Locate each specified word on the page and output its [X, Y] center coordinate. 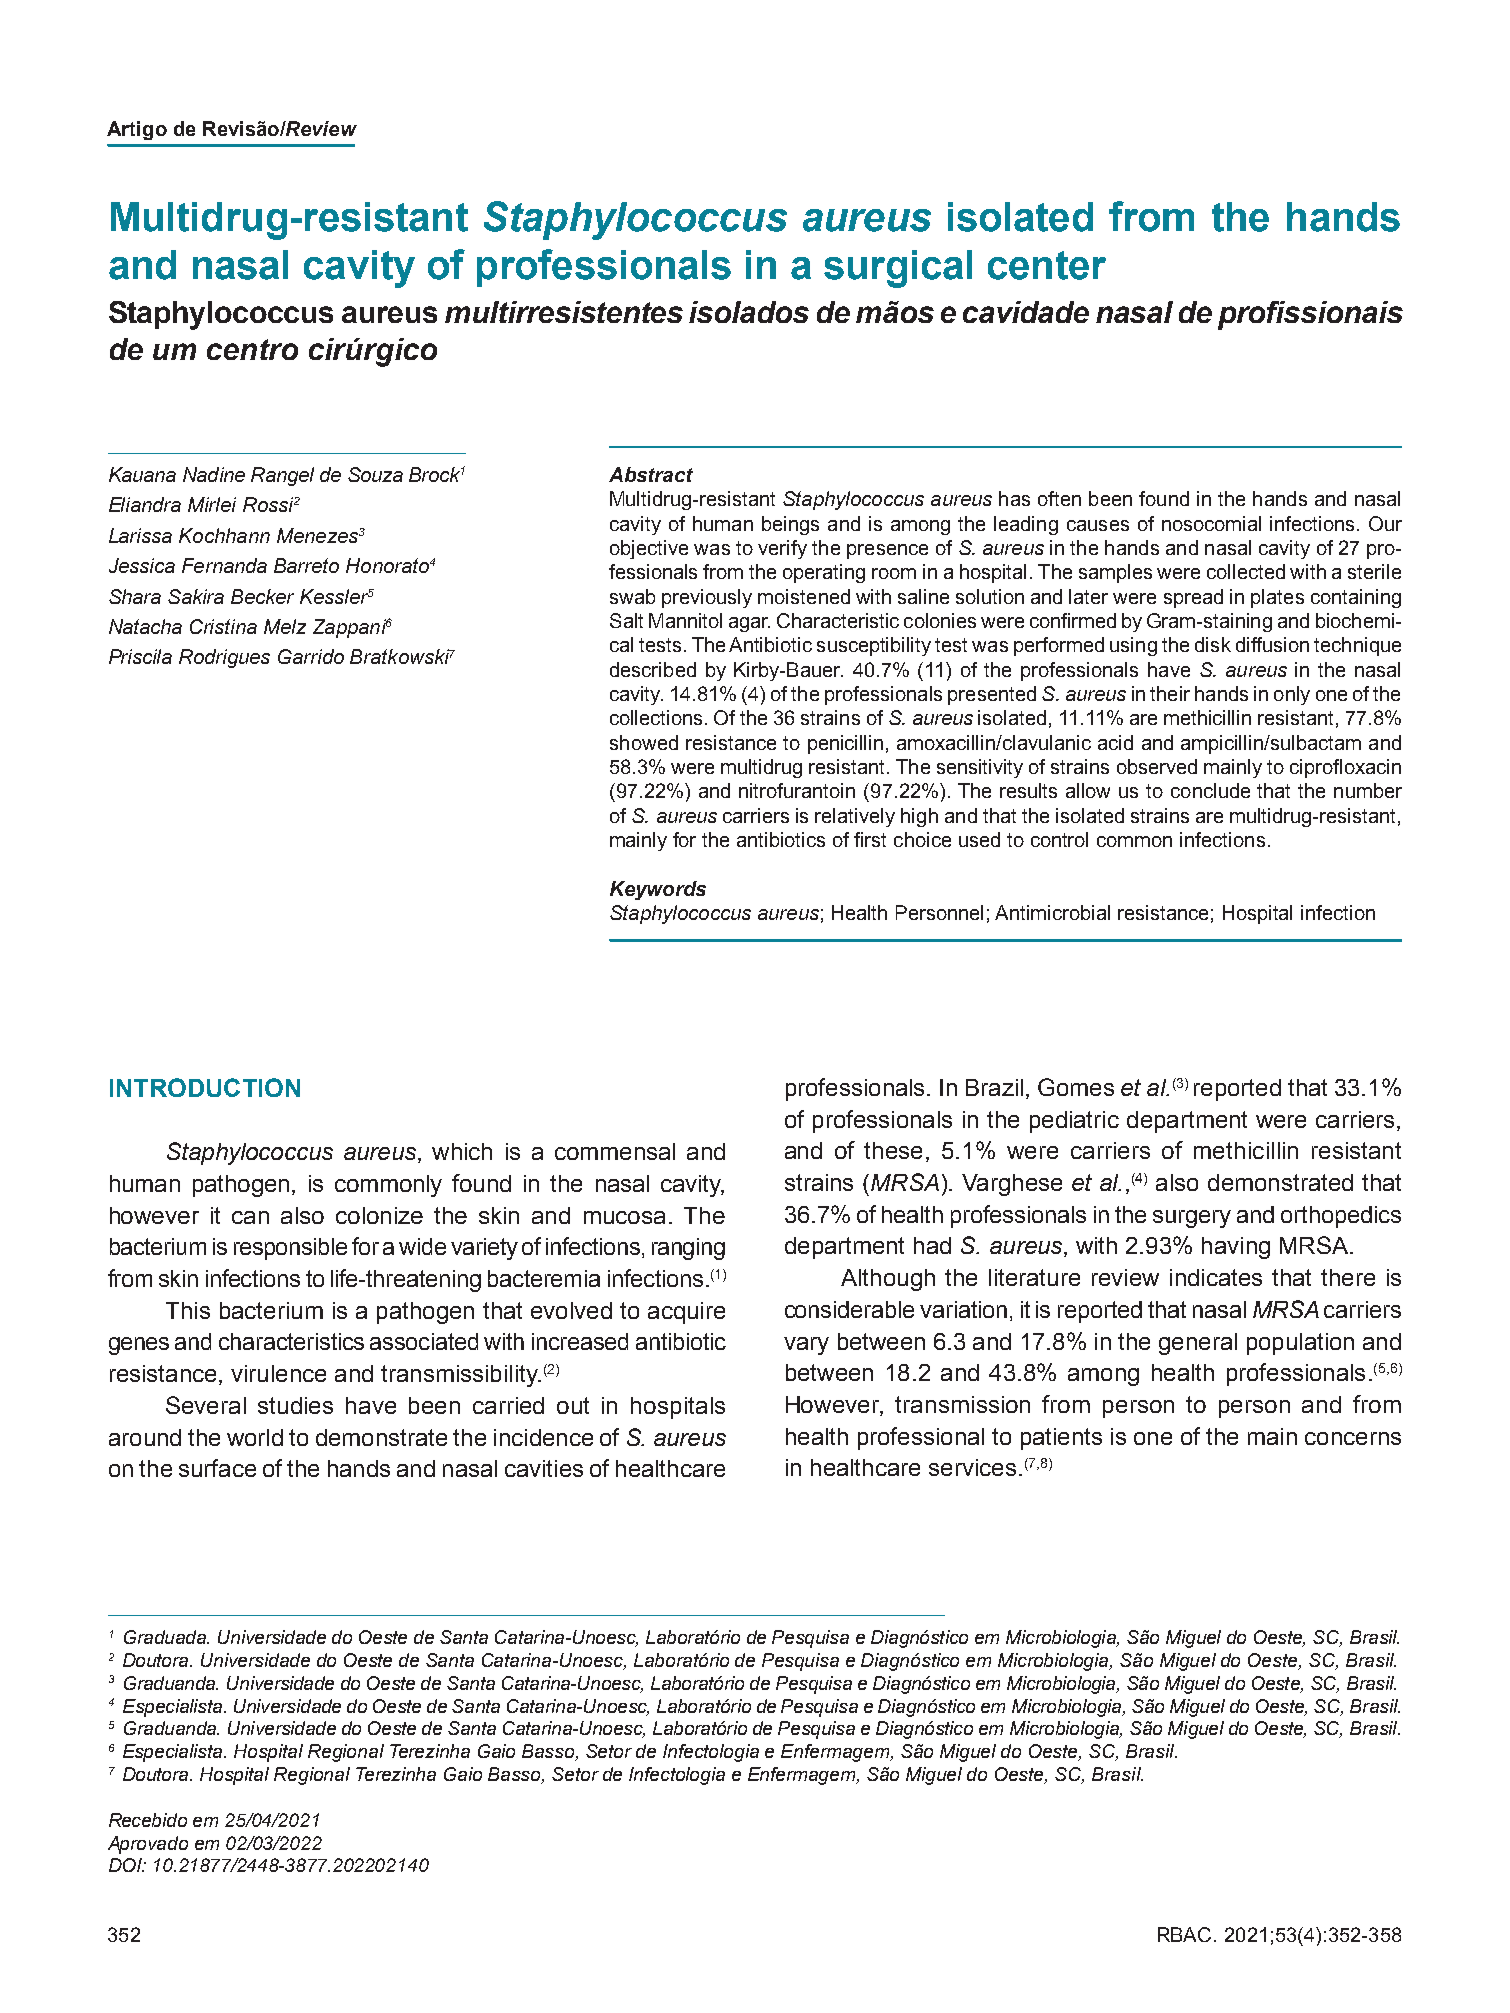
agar [749, 624]
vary [806, 1346]
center [1047, 265]
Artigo [137, 130]
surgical [898, 269]
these [893, 1150]
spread [1193, 598]
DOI [127, 1865]
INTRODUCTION [205, 1087]
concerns [1353, 1438]
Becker [262, 596]
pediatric [1074, 1122]
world [255, 1437]
